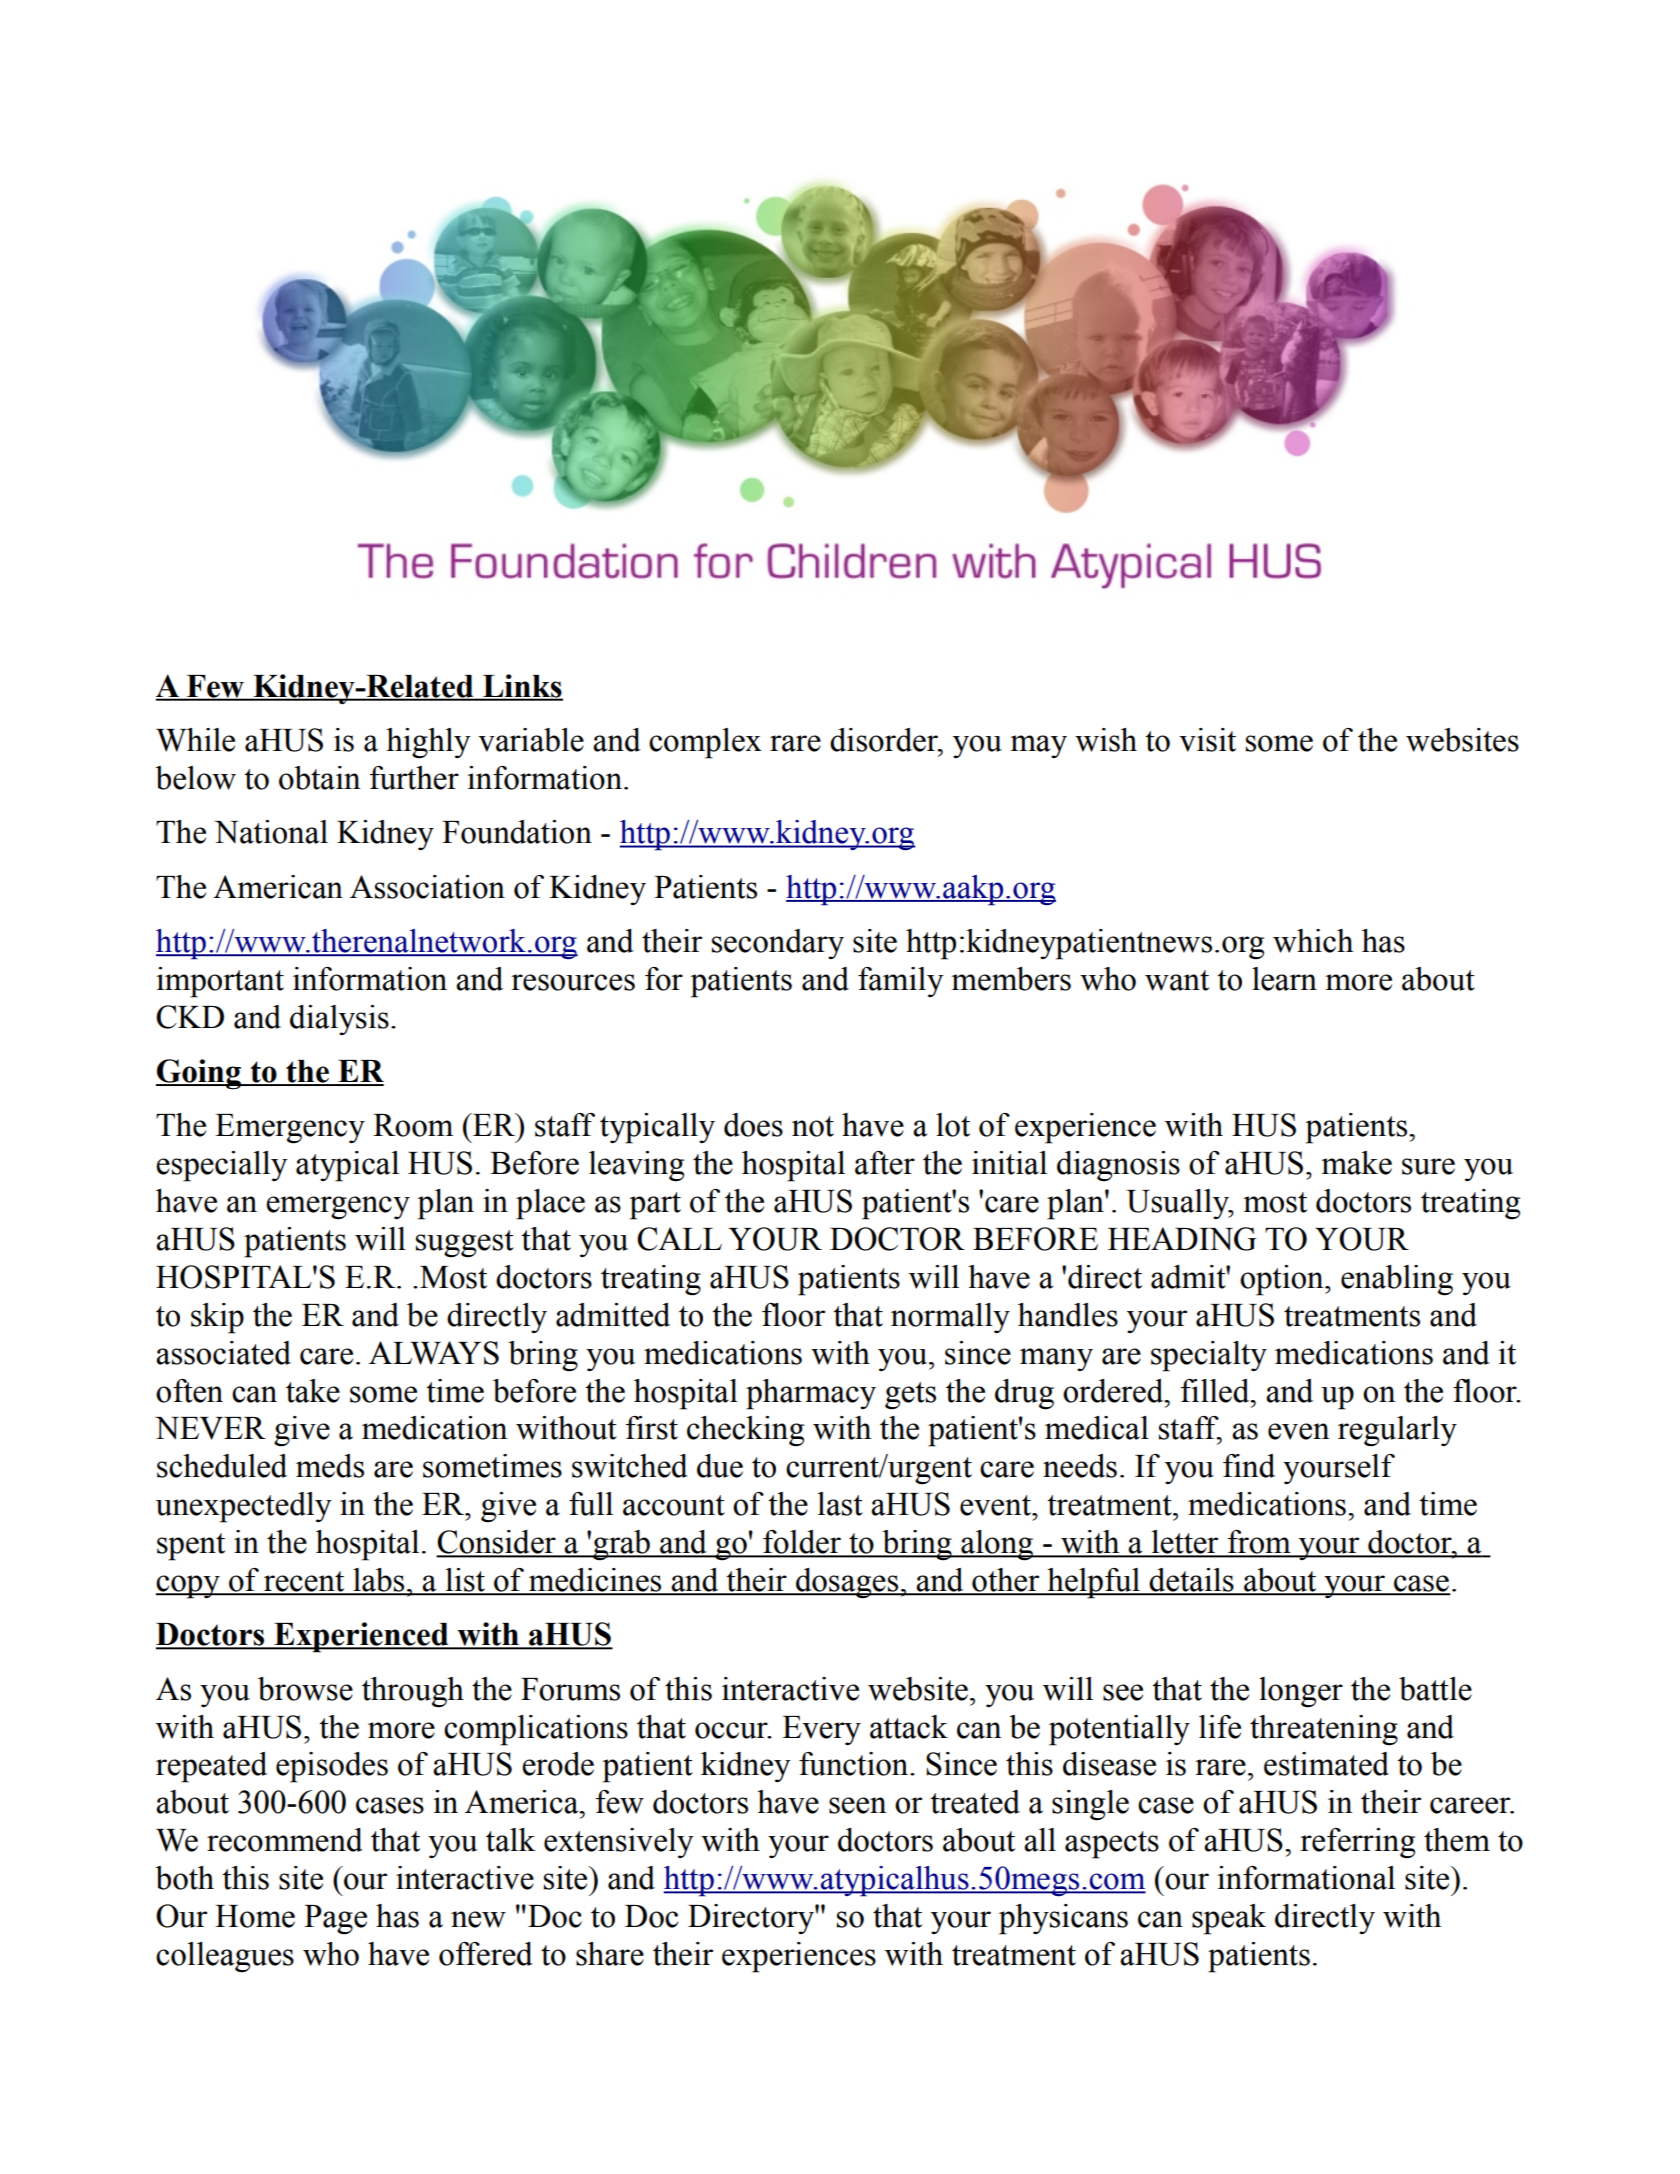  What do you see at coordinates (335, 1920) in the screenshot?
I see `Page` at bounding box center [335, 1920].
